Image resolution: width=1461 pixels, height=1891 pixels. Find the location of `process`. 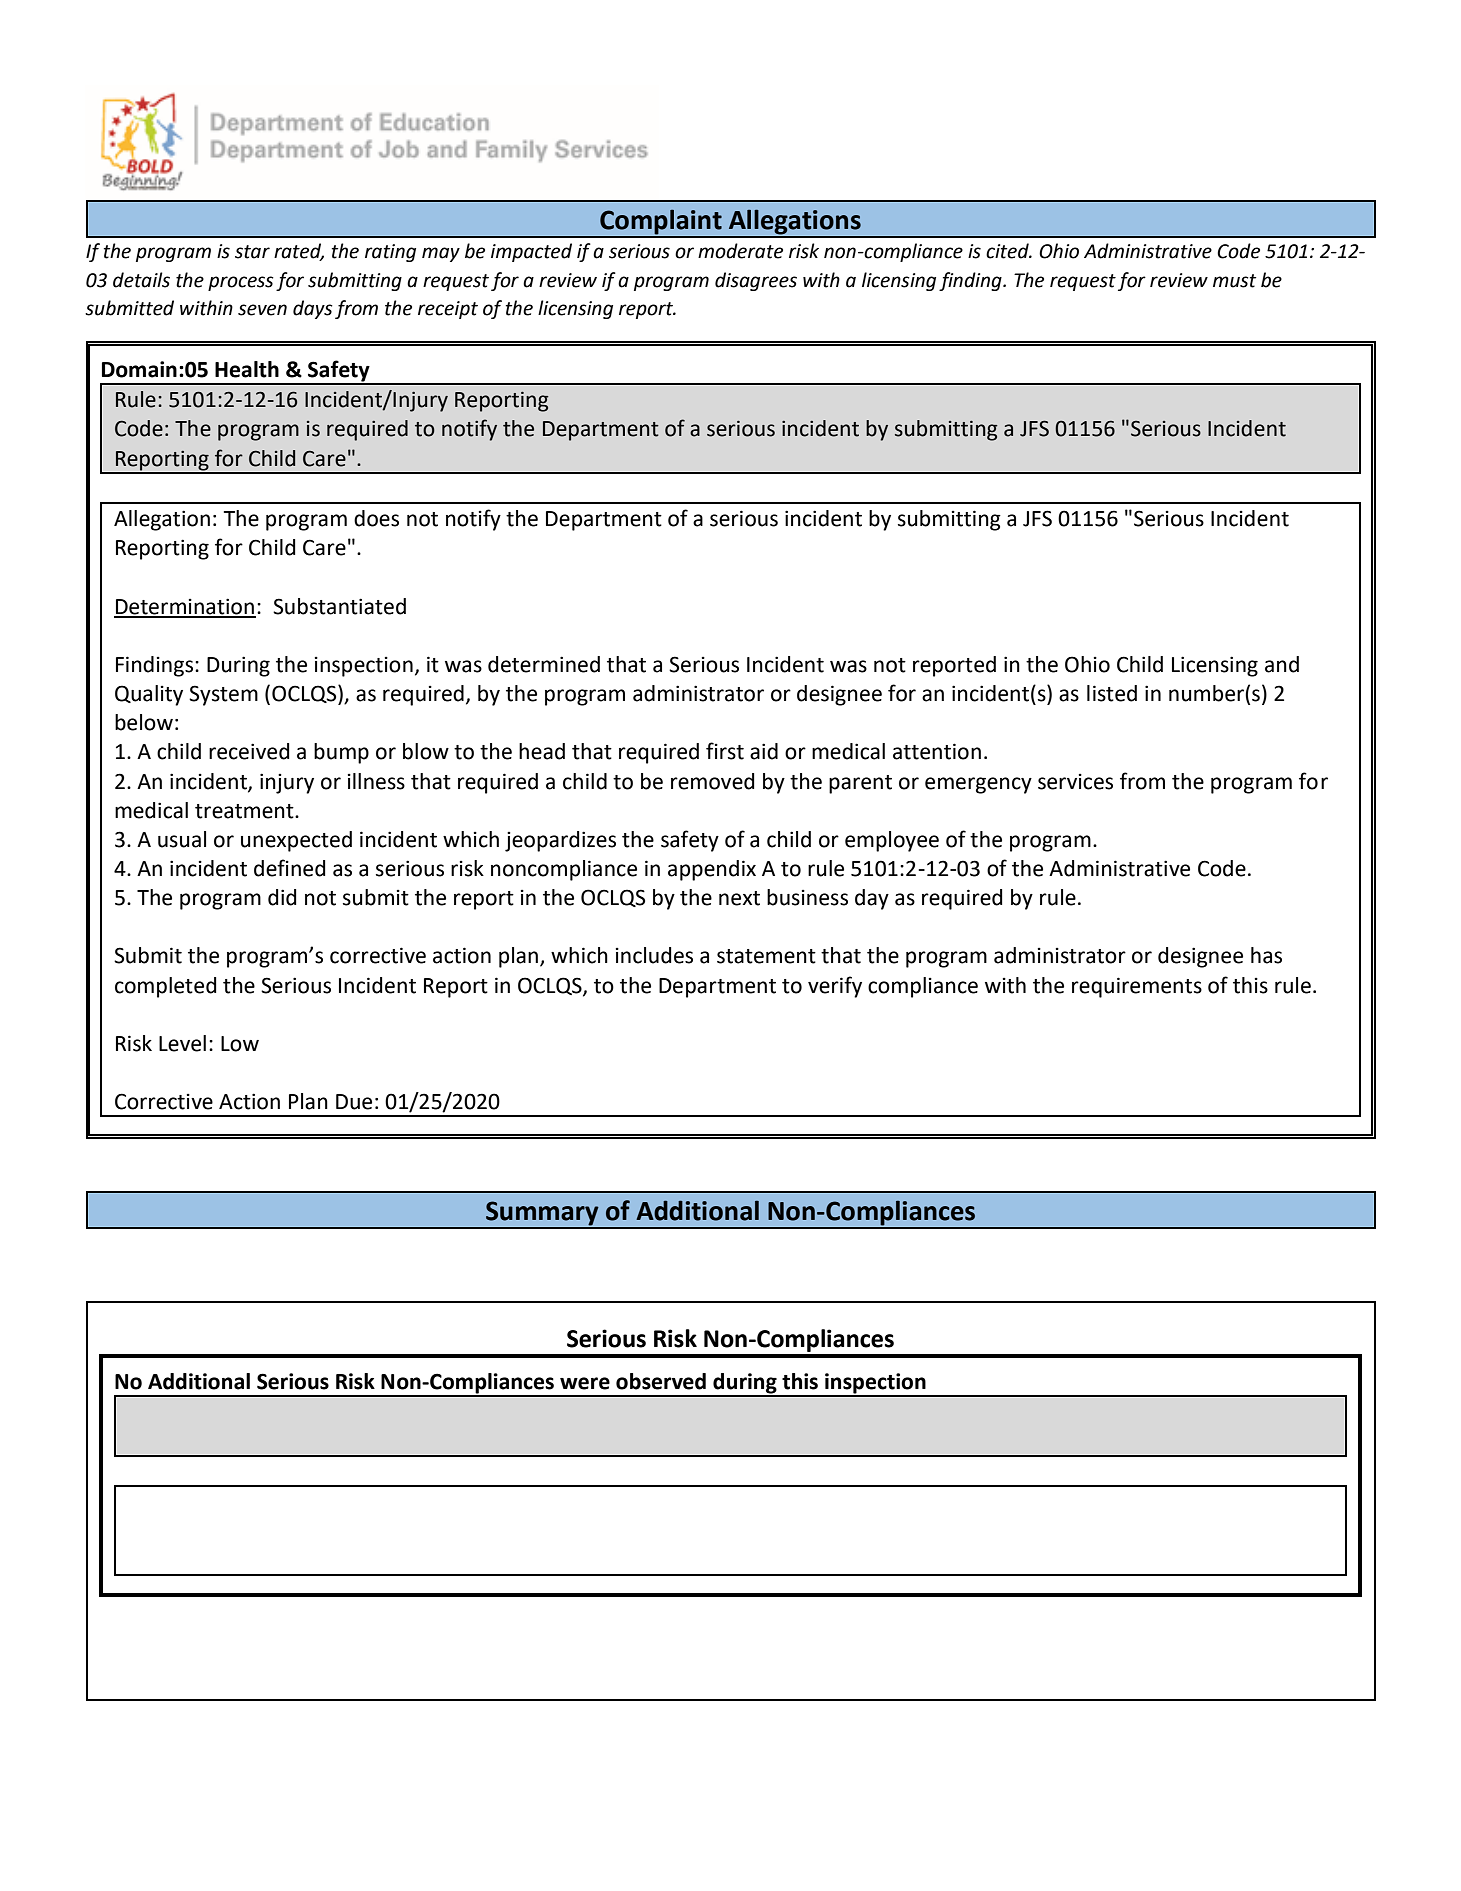

process is located at coordinates (241, 283).
